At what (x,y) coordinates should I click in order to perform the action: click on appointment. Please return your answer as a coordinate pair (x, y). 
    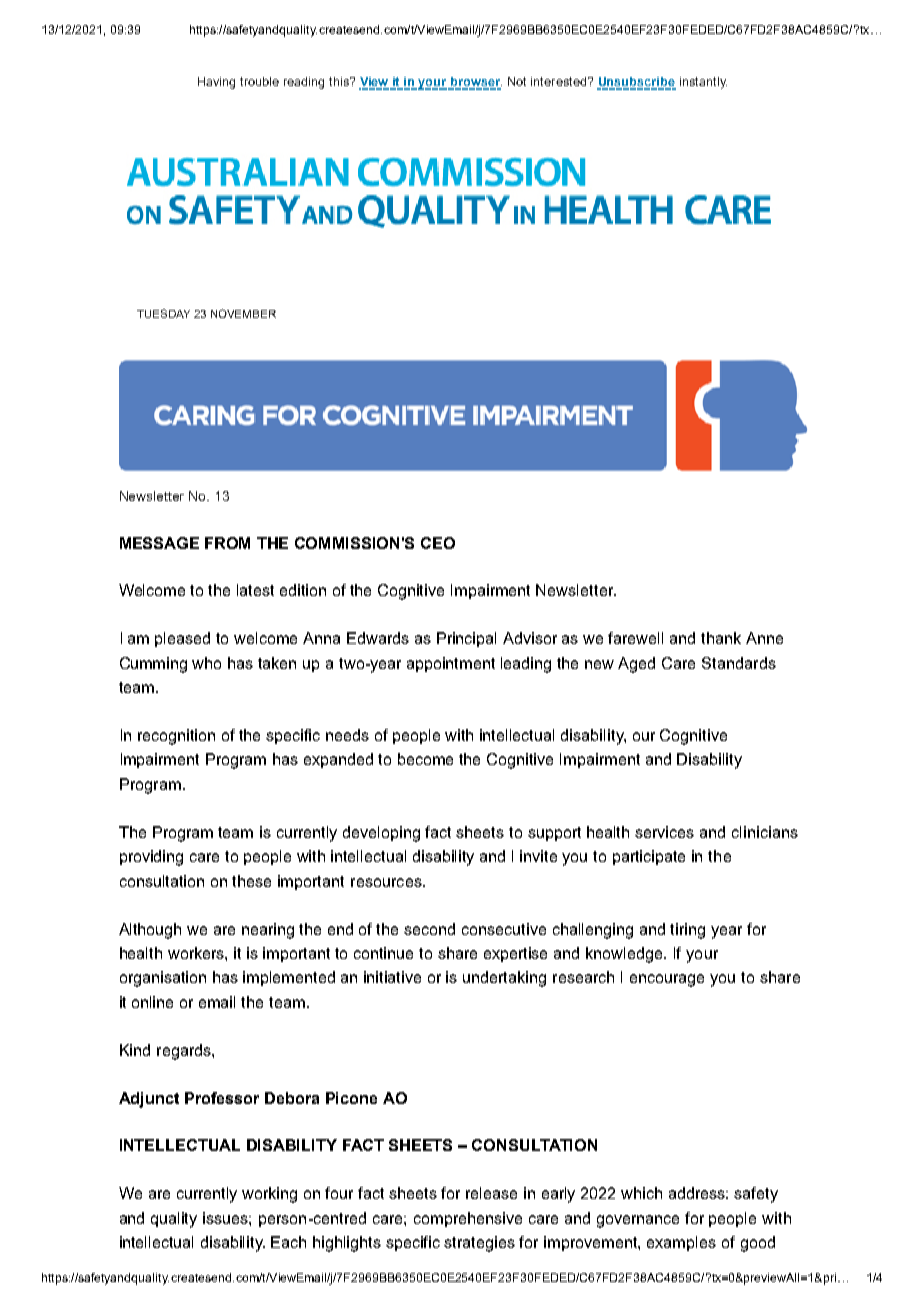
    Looking at the image, I should click on (451, 664).
